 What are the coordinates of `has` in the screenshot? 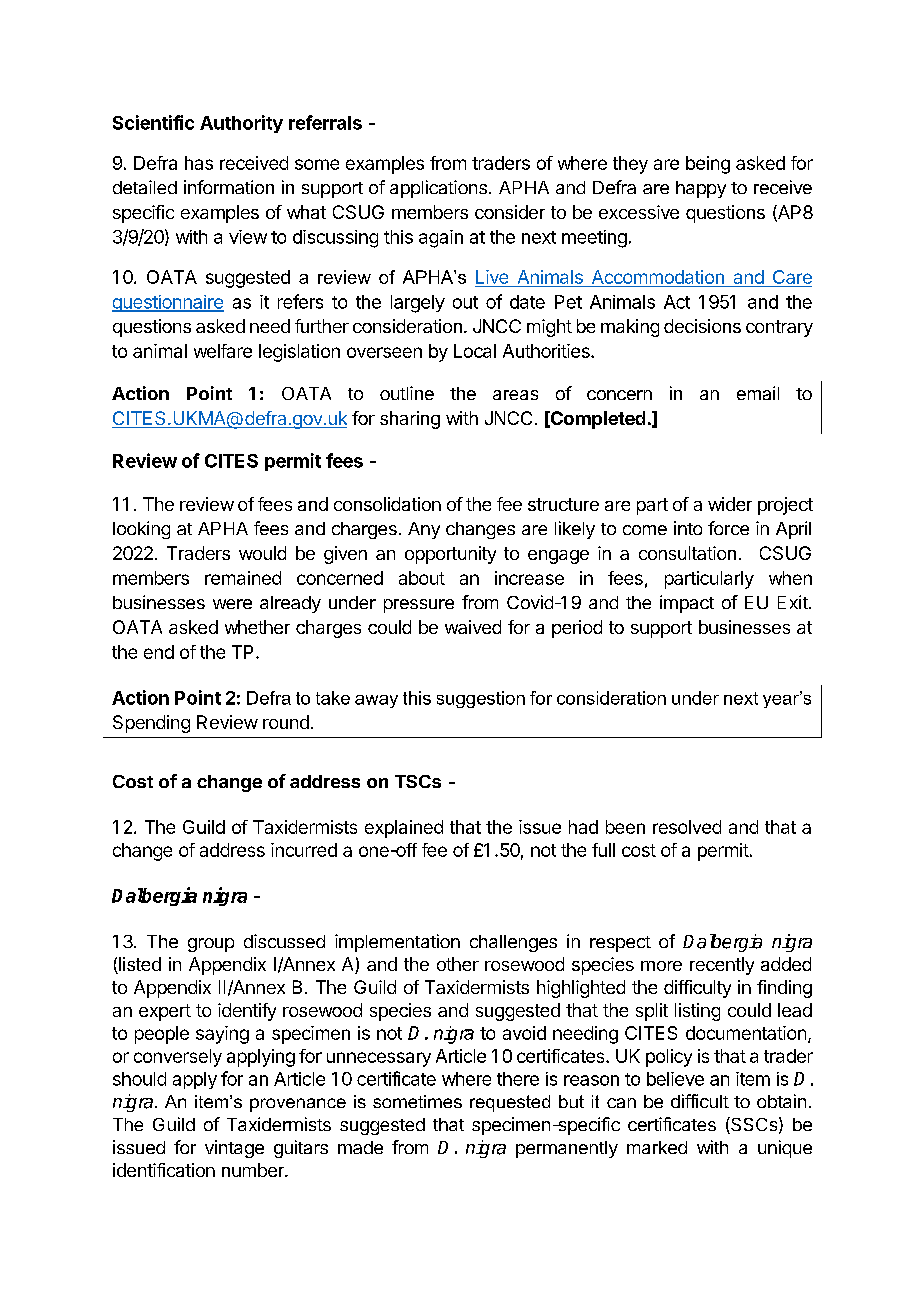 It's located at (199, 163).
